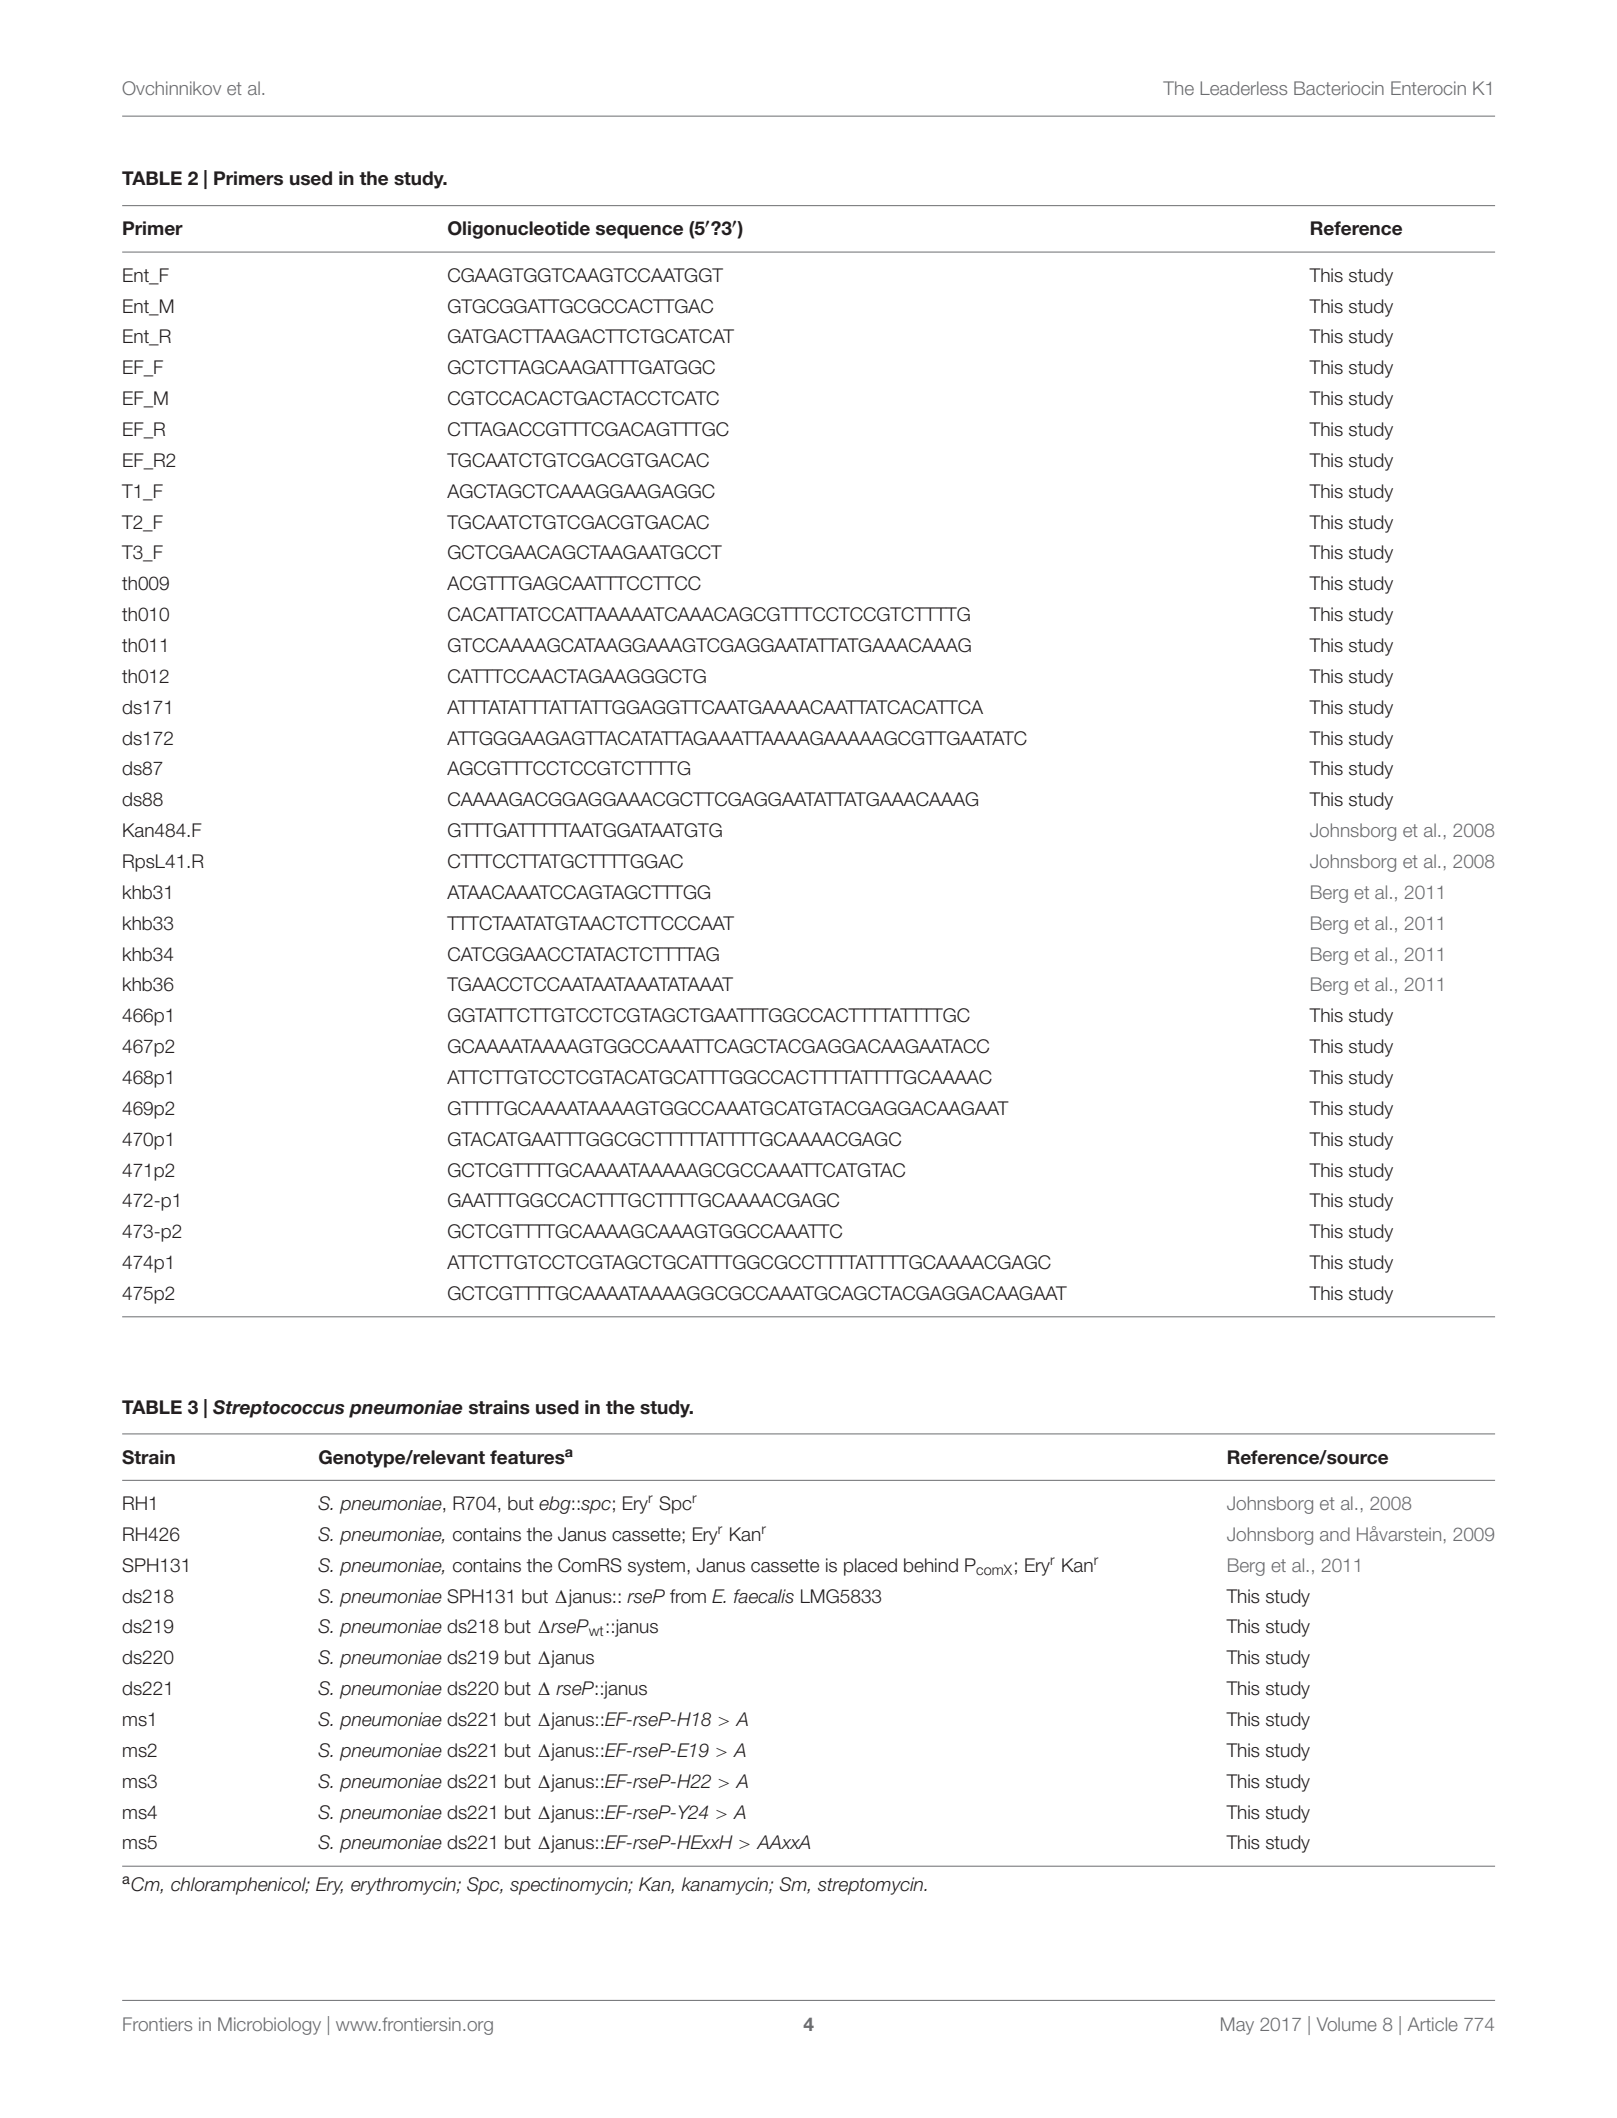 The height and width of the screenshot is (2118, 1617). I want to click on sequence, so click(639, 232).
